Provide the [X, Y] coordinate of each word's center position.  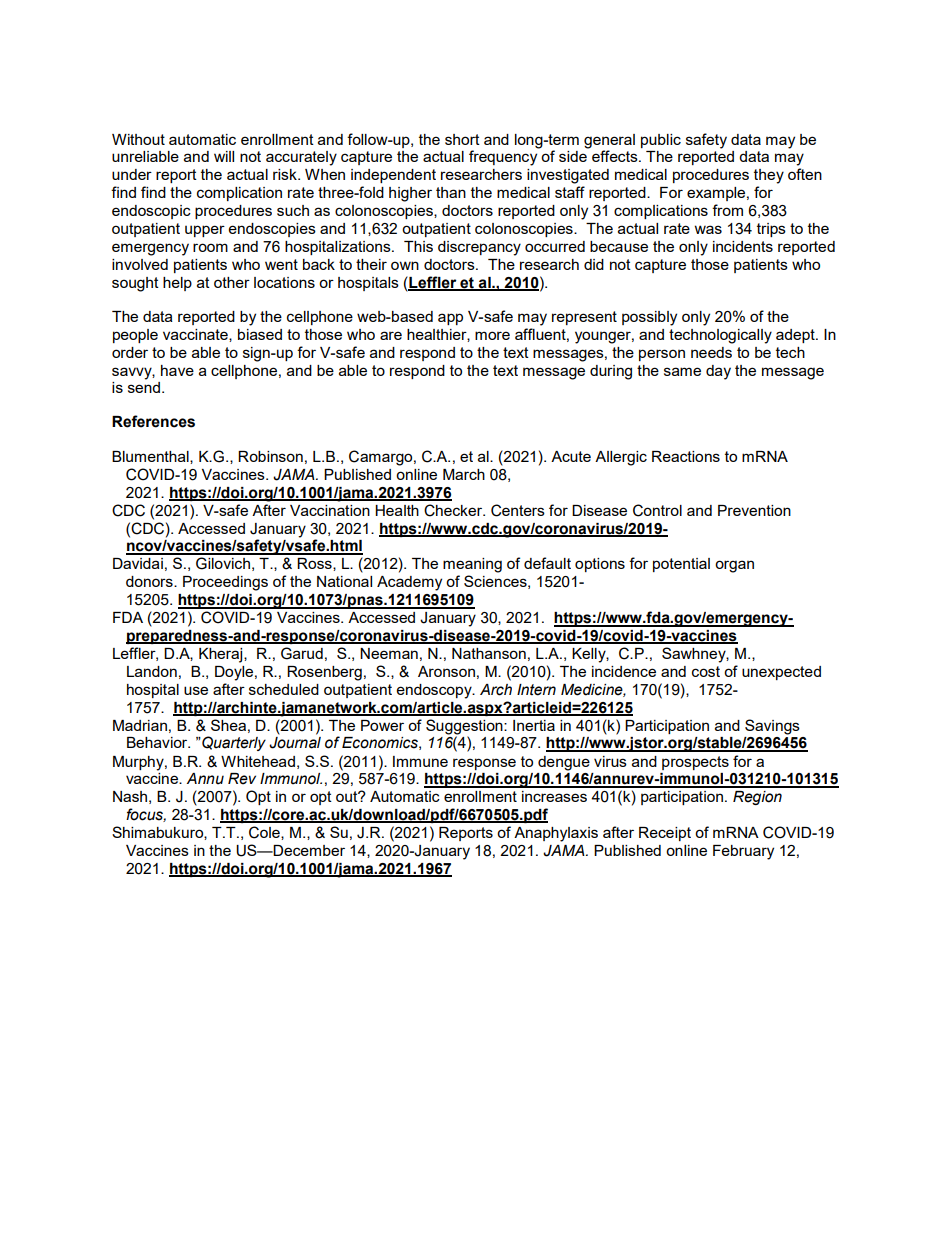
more [492, 335]
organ [734, 566]
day [718, 372]
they [769, 176]
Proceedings [225, 583]
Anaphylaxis [556, 834]
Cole [265, 833]
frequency [503, 158]
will [224, 156]
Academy [409, 583]
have [177, 370]
